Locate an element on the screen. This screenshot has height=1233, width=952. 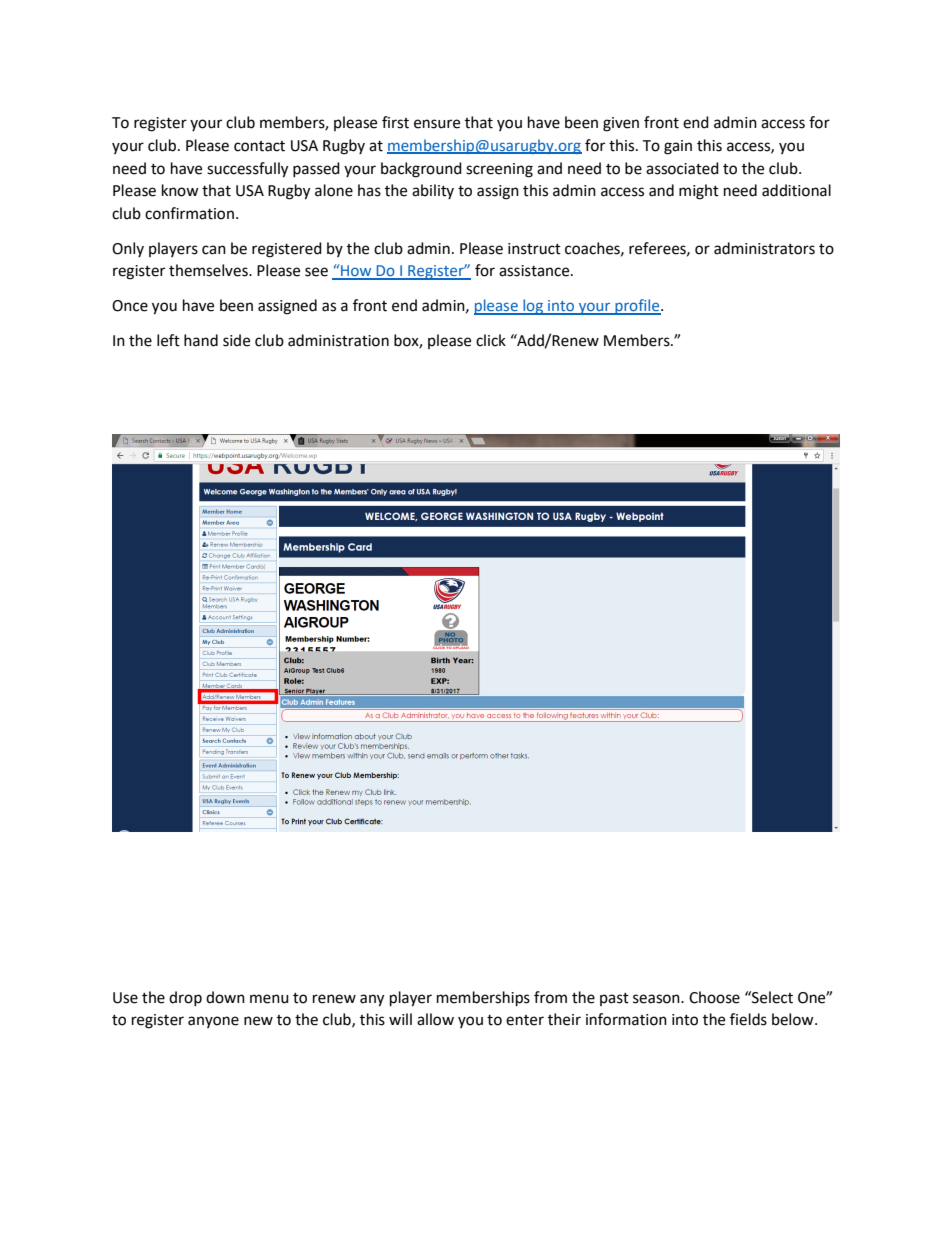
hand is located at coordinates (201, 340).
